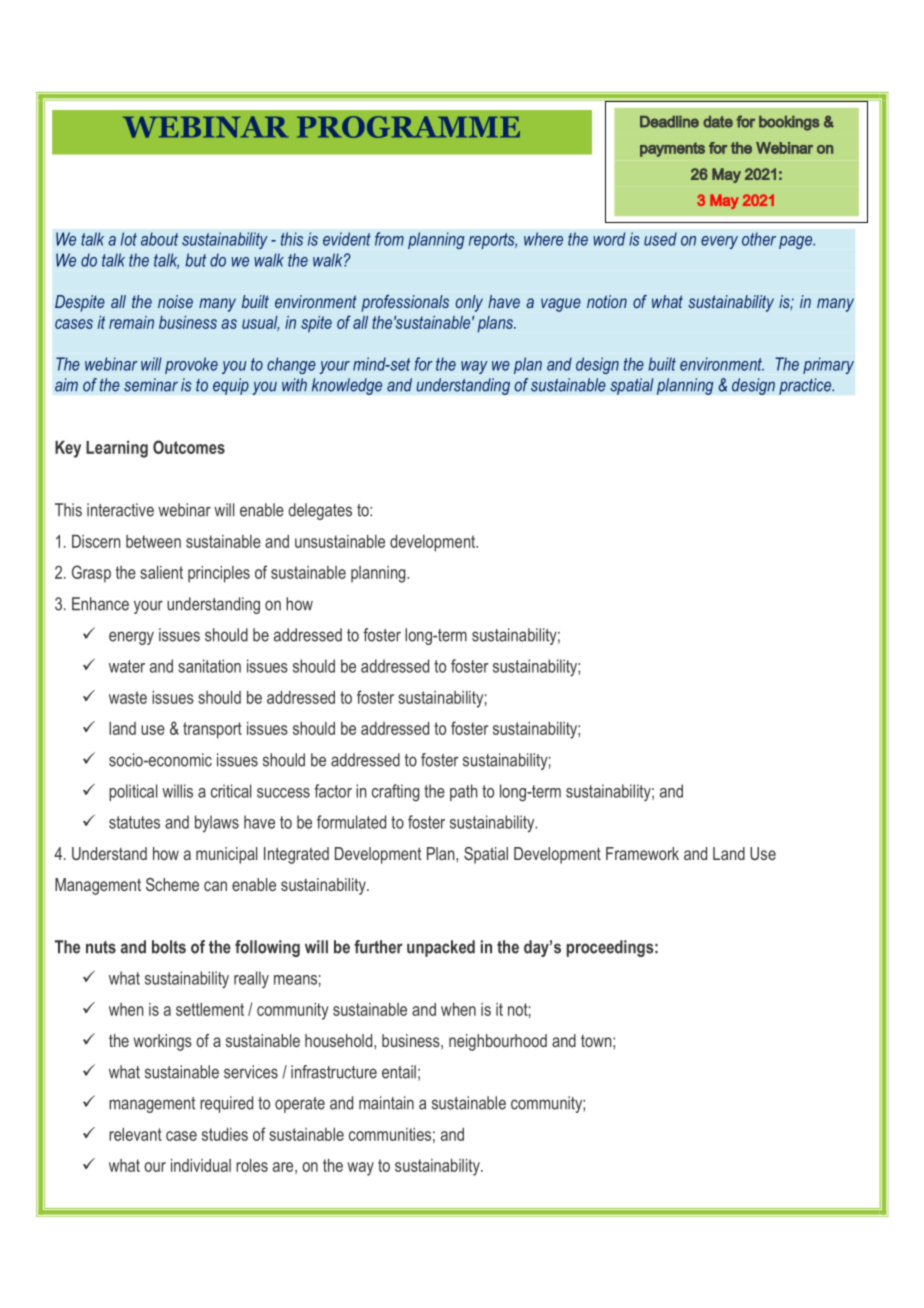  What do you see at coordinates (498, 1042) in the image?
I see `neighbourhood` at bounding box center [498, 1042].
